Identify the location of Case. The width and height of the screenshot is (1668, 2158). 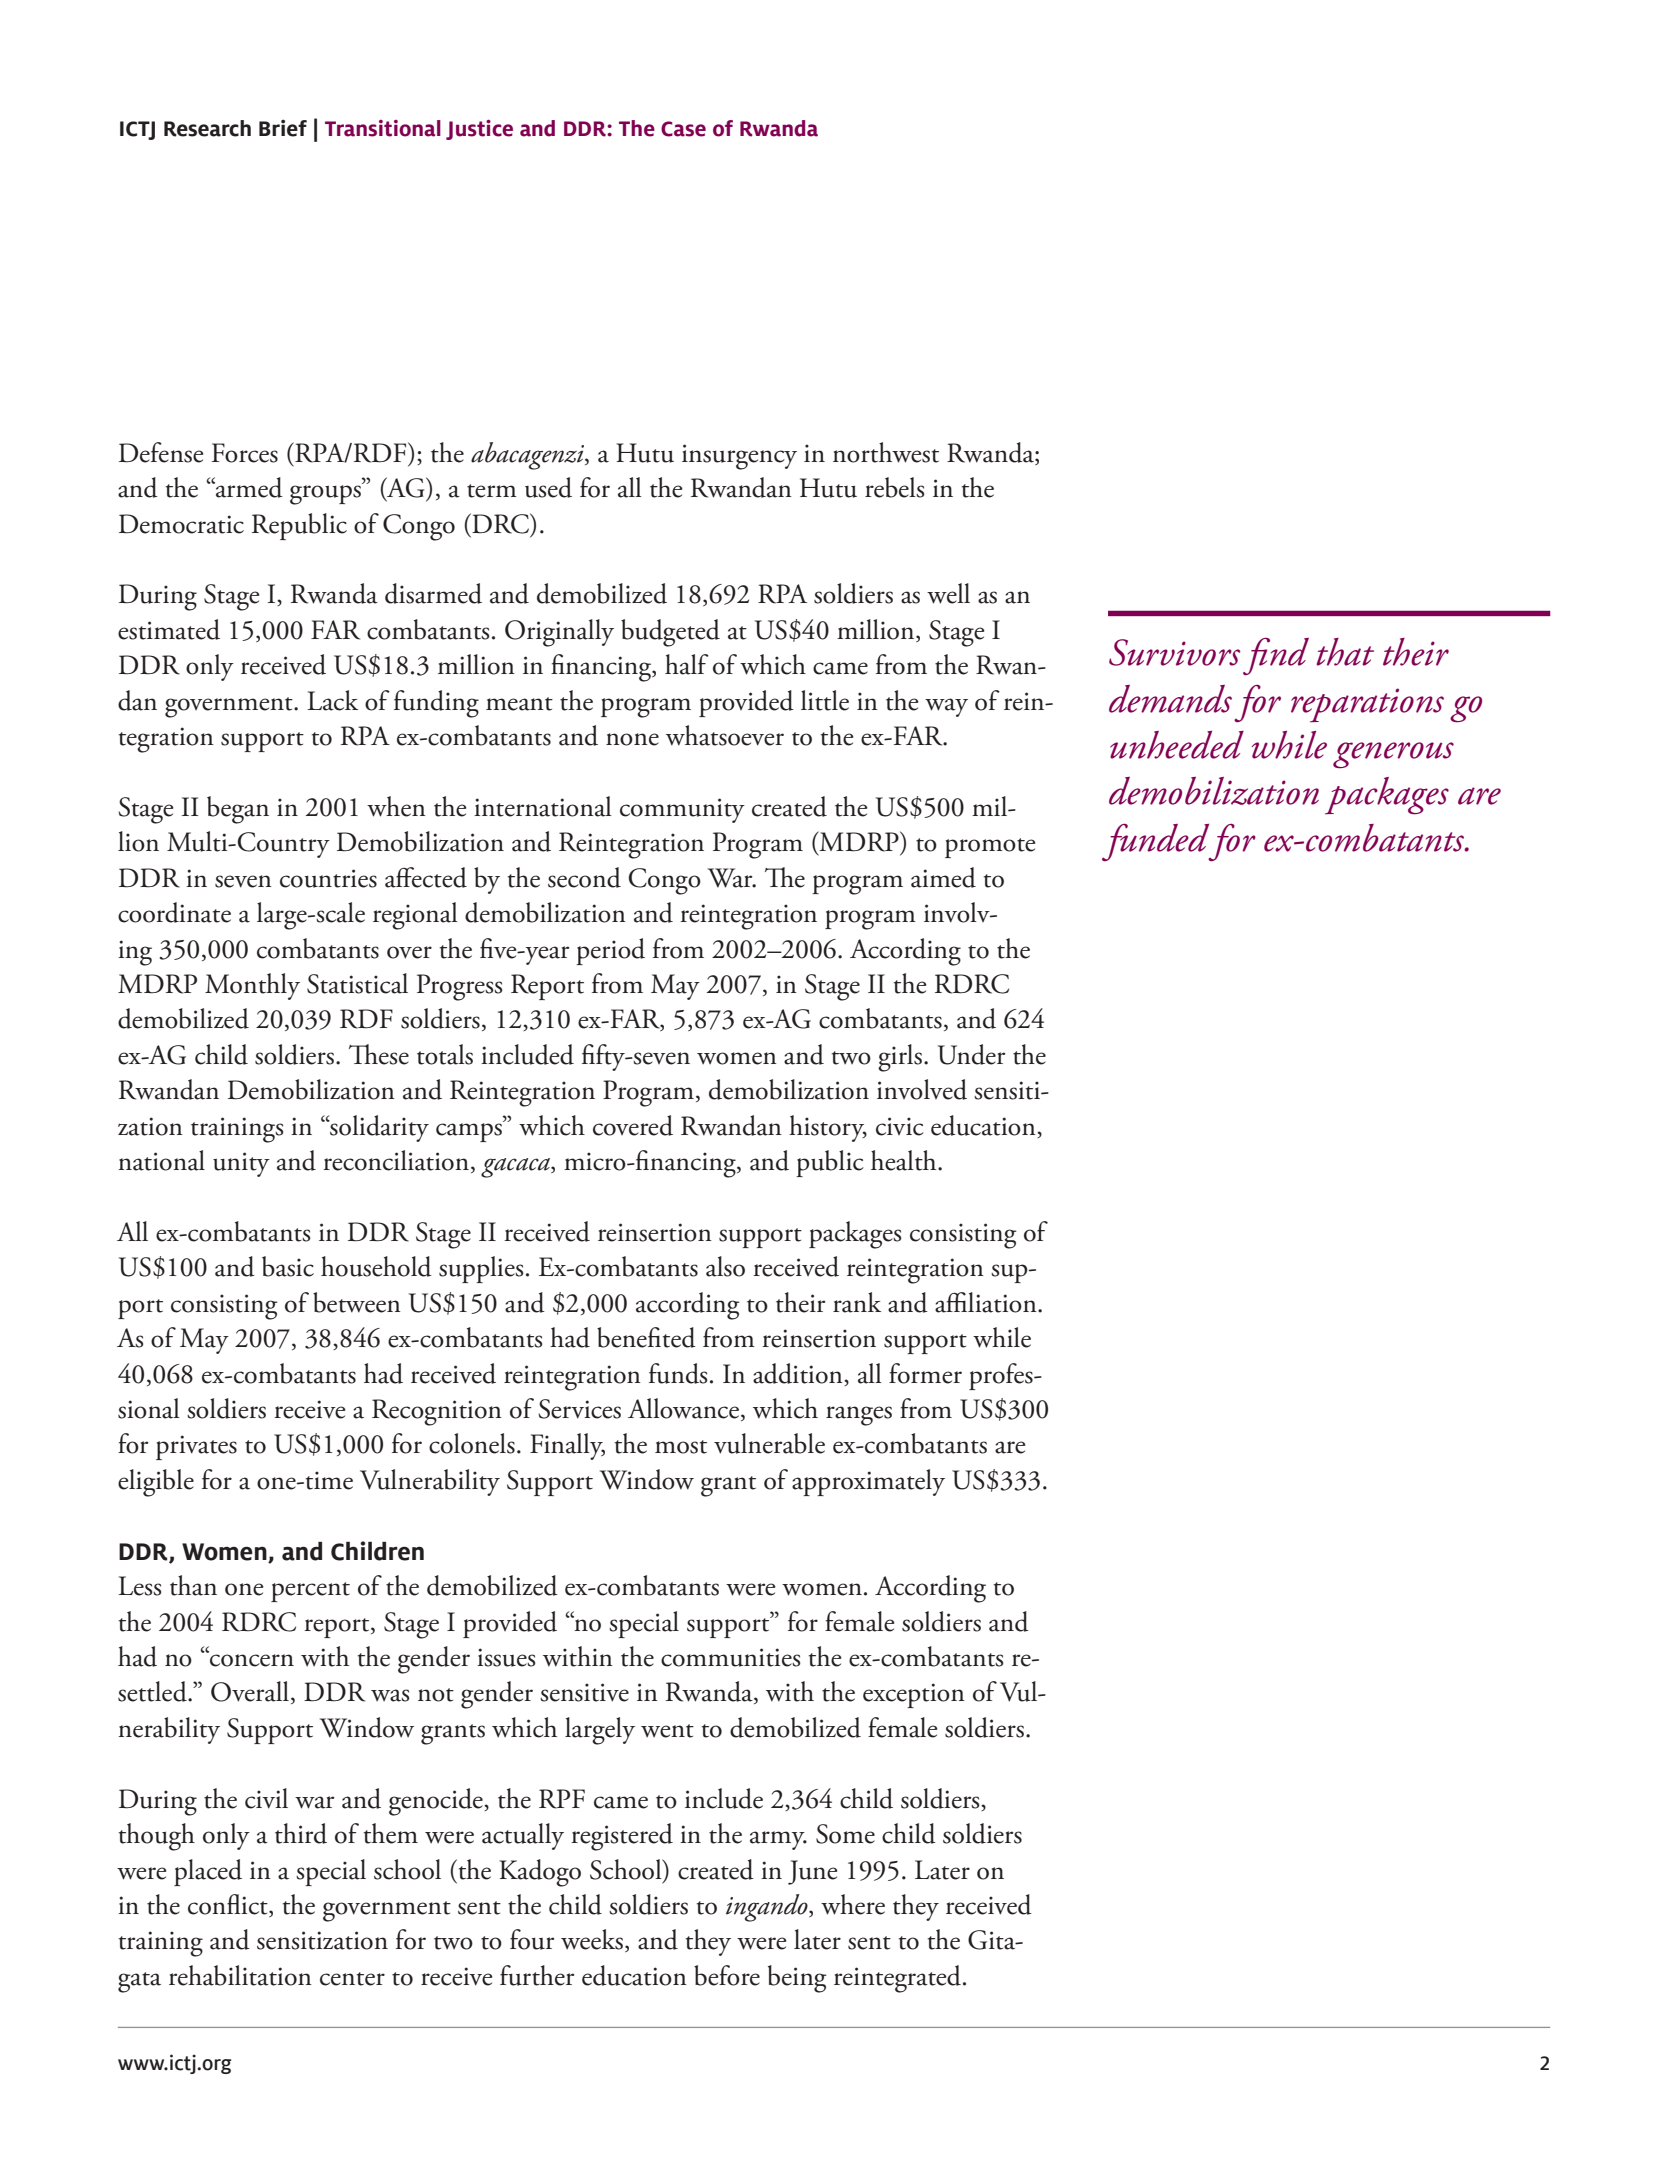
(683, 129).
